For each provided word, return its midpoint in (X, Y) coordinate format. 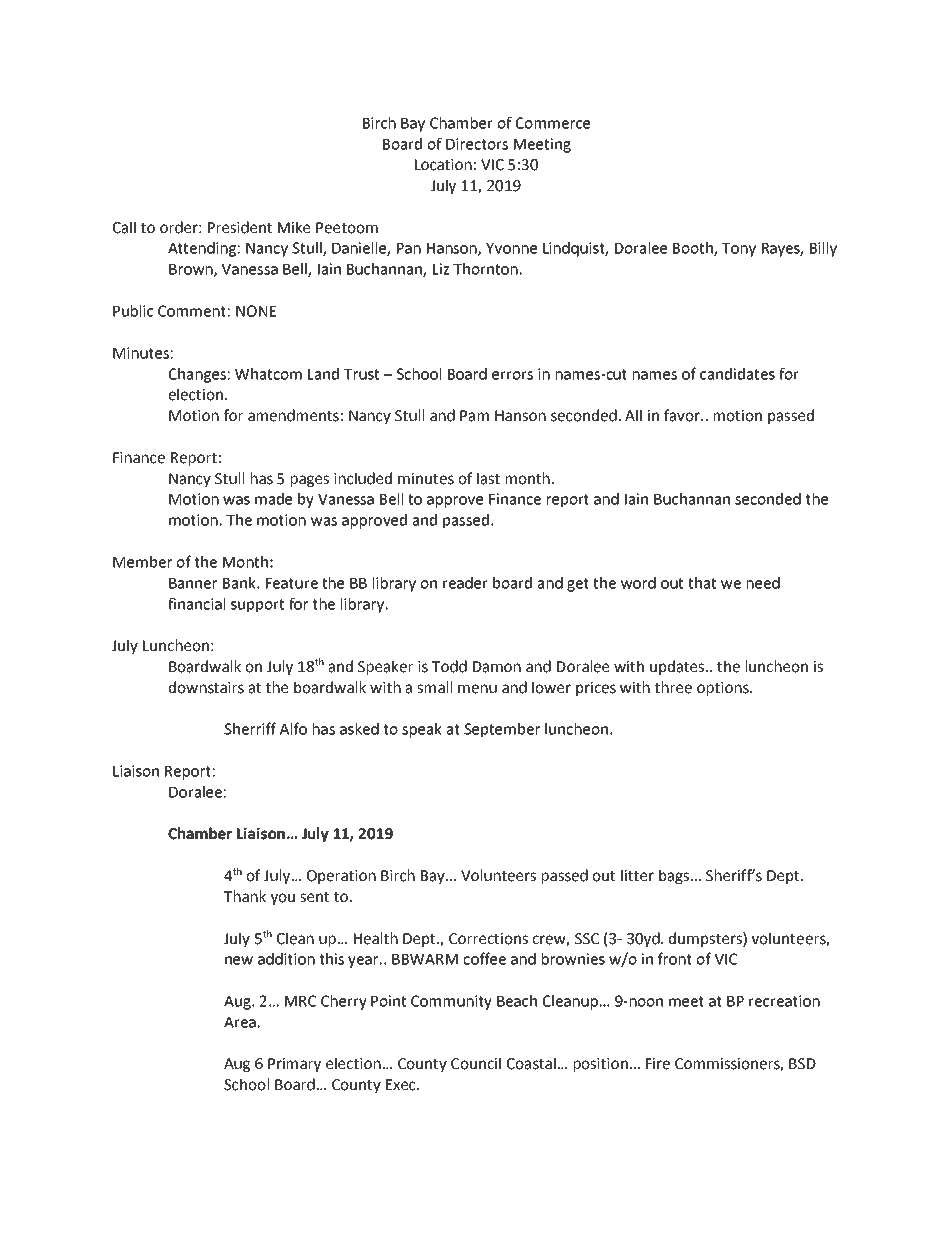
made (273, 499)
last (488, 478)
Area (240, 1022)
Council (476, 1063)
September (502, 730)
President (240, 227)
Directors (477, 144)
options (724, 689)
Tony (739, 250)
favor (683, 415)
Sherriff (250, 728)
